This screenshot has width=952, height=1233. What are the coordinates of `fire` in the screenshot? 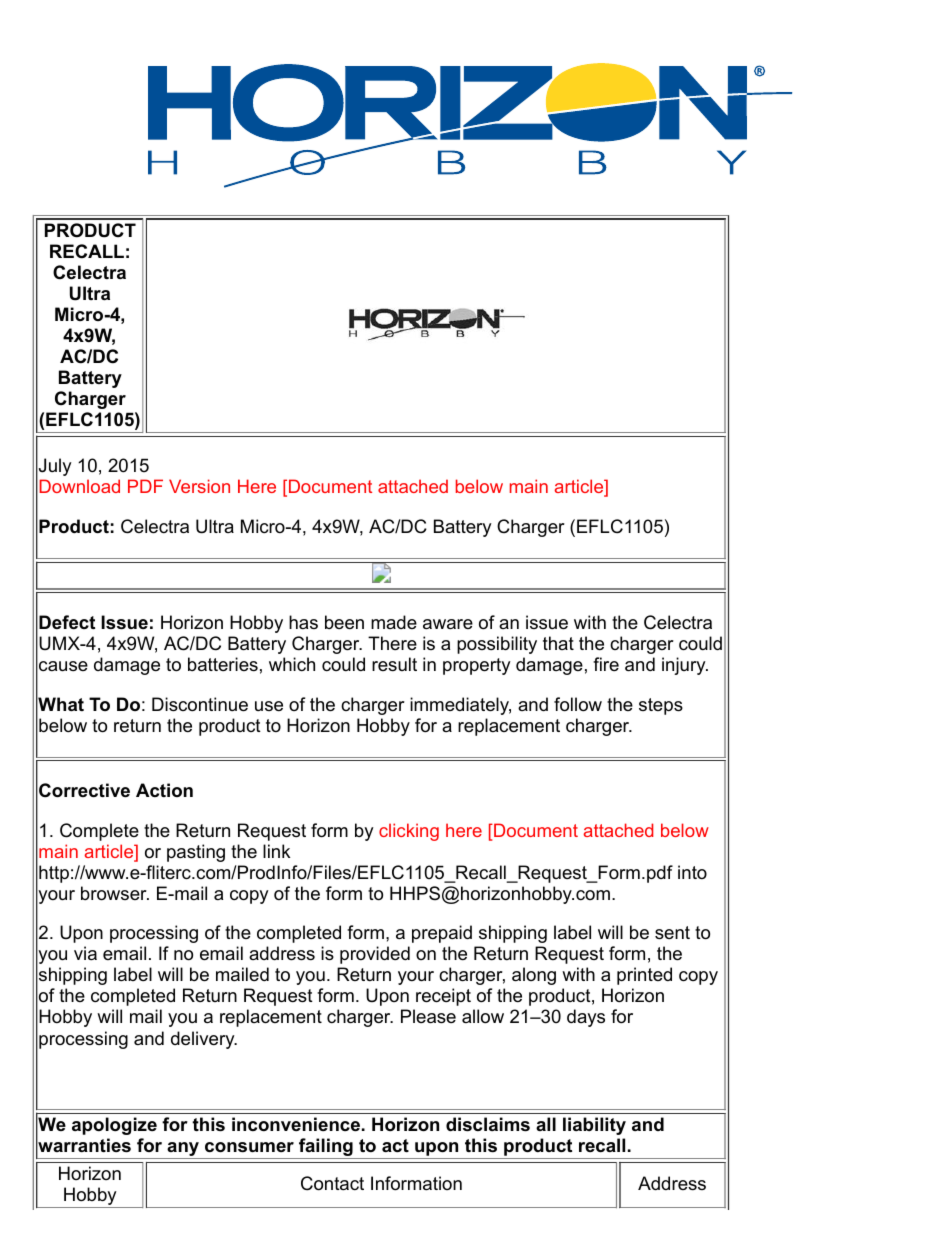 It's located at (606, 664).
